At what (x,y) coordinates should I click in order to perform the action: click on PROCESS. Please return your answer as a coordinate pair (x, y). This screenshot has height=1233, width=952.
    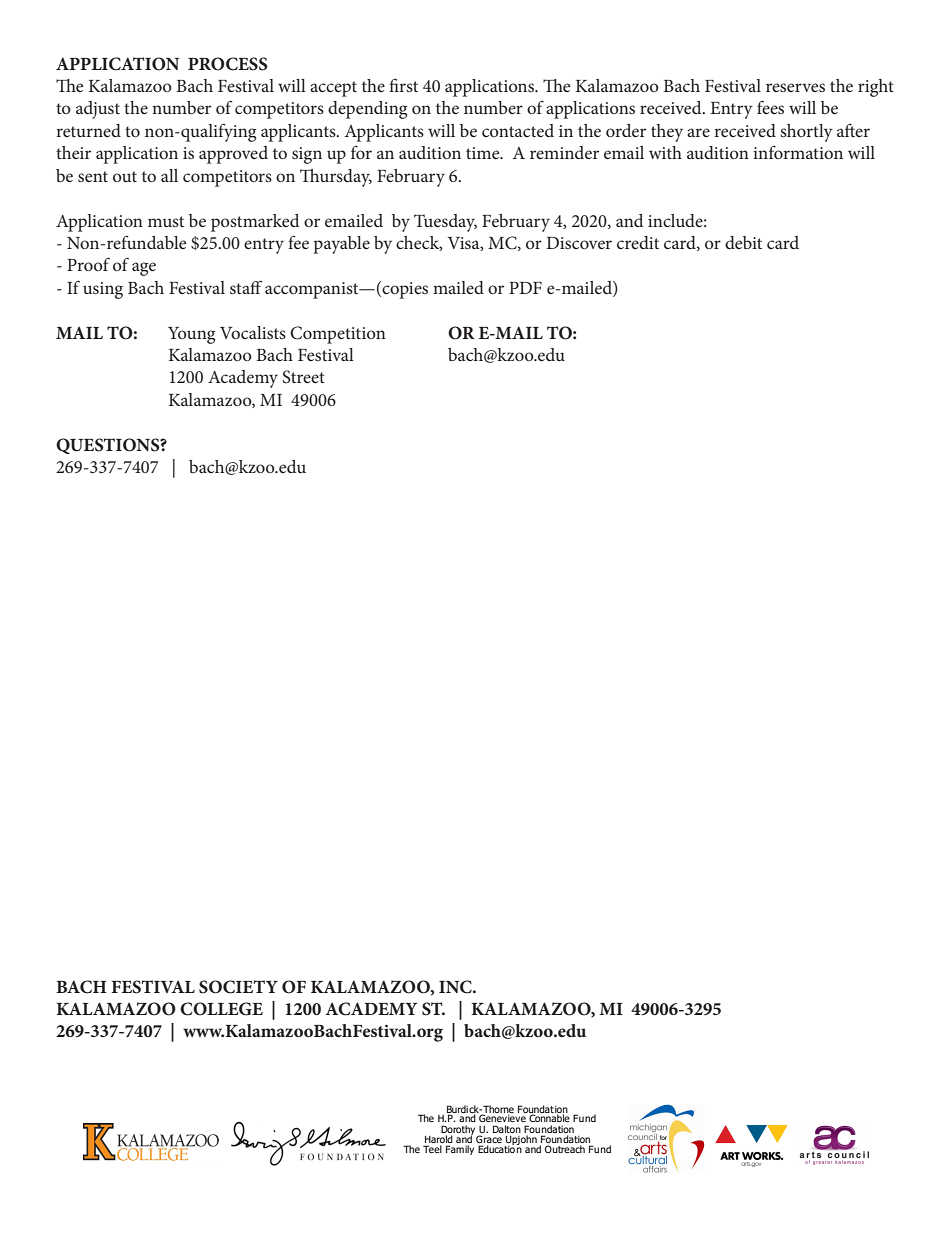
    Looking at the image, I should click on (228, 64).
